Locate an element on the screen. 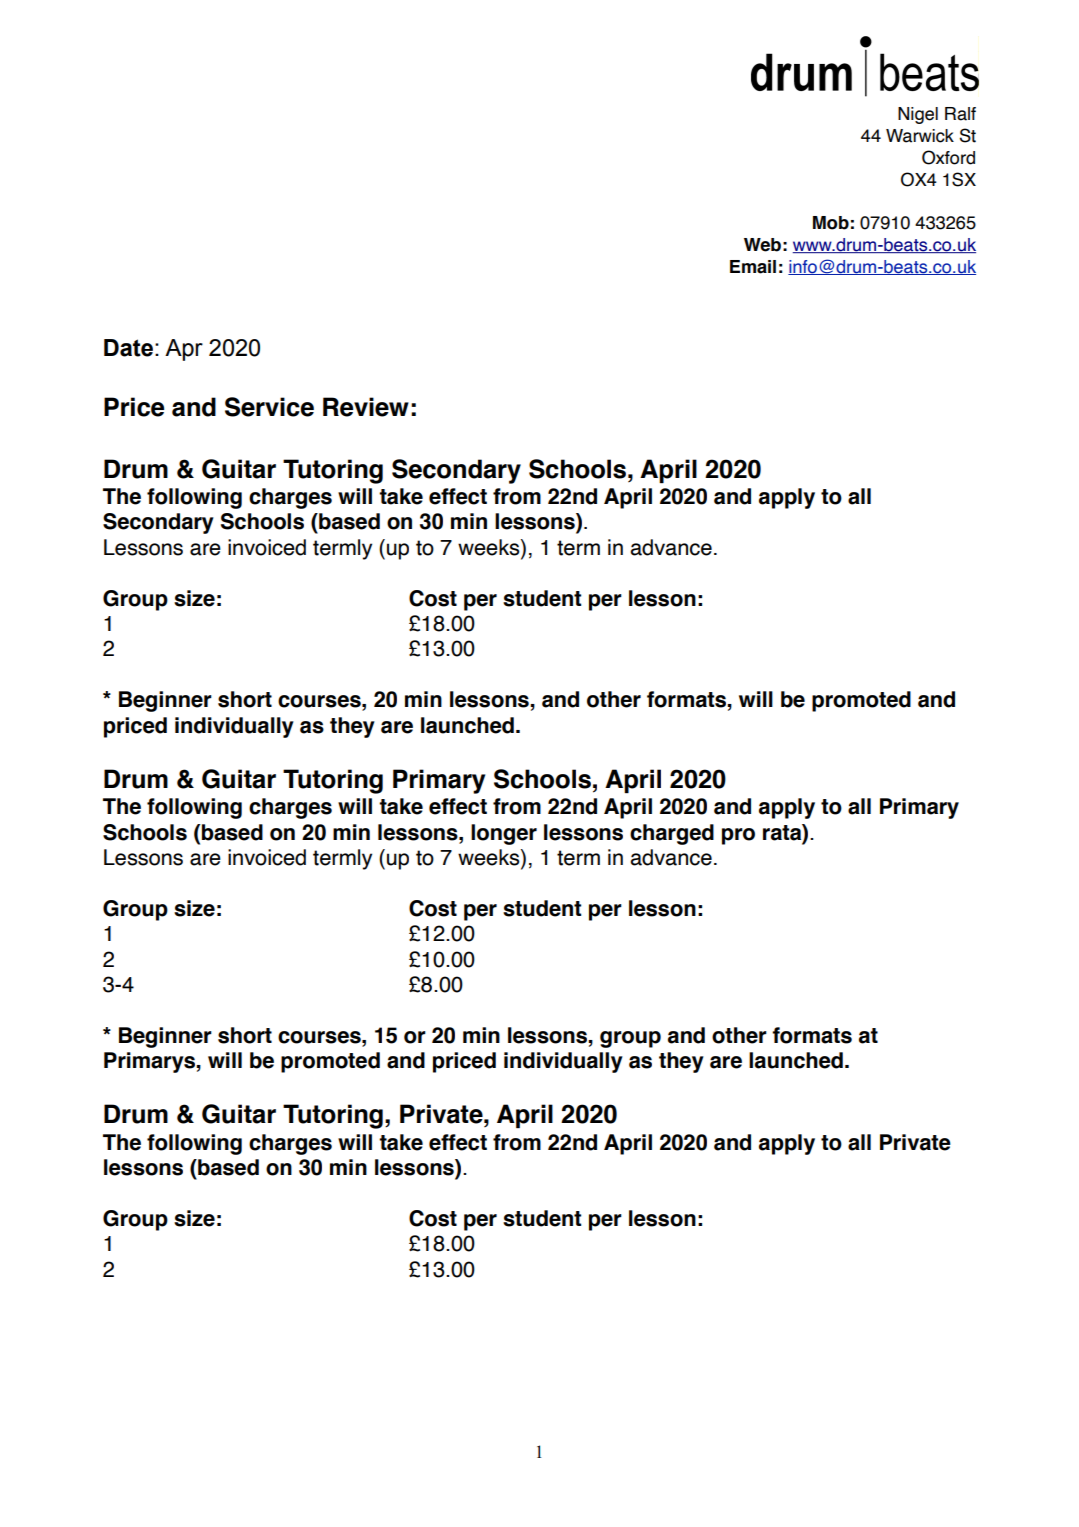 The image size is (1079, 1527). Warwick is located at coordinates (920, 136).
